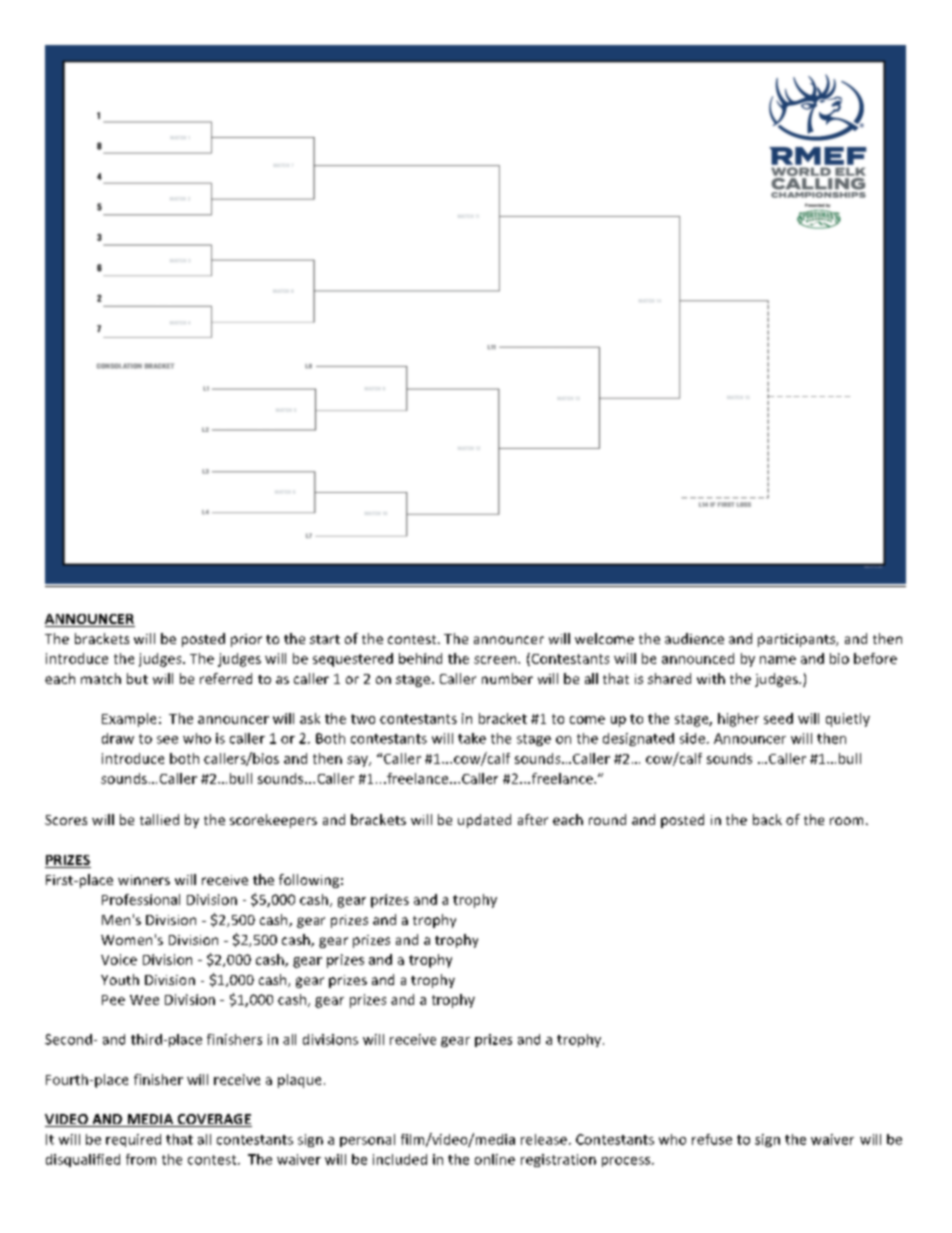 The width and height of the image is (952, 1233). I want to click on Professional, so click(141, 899).
